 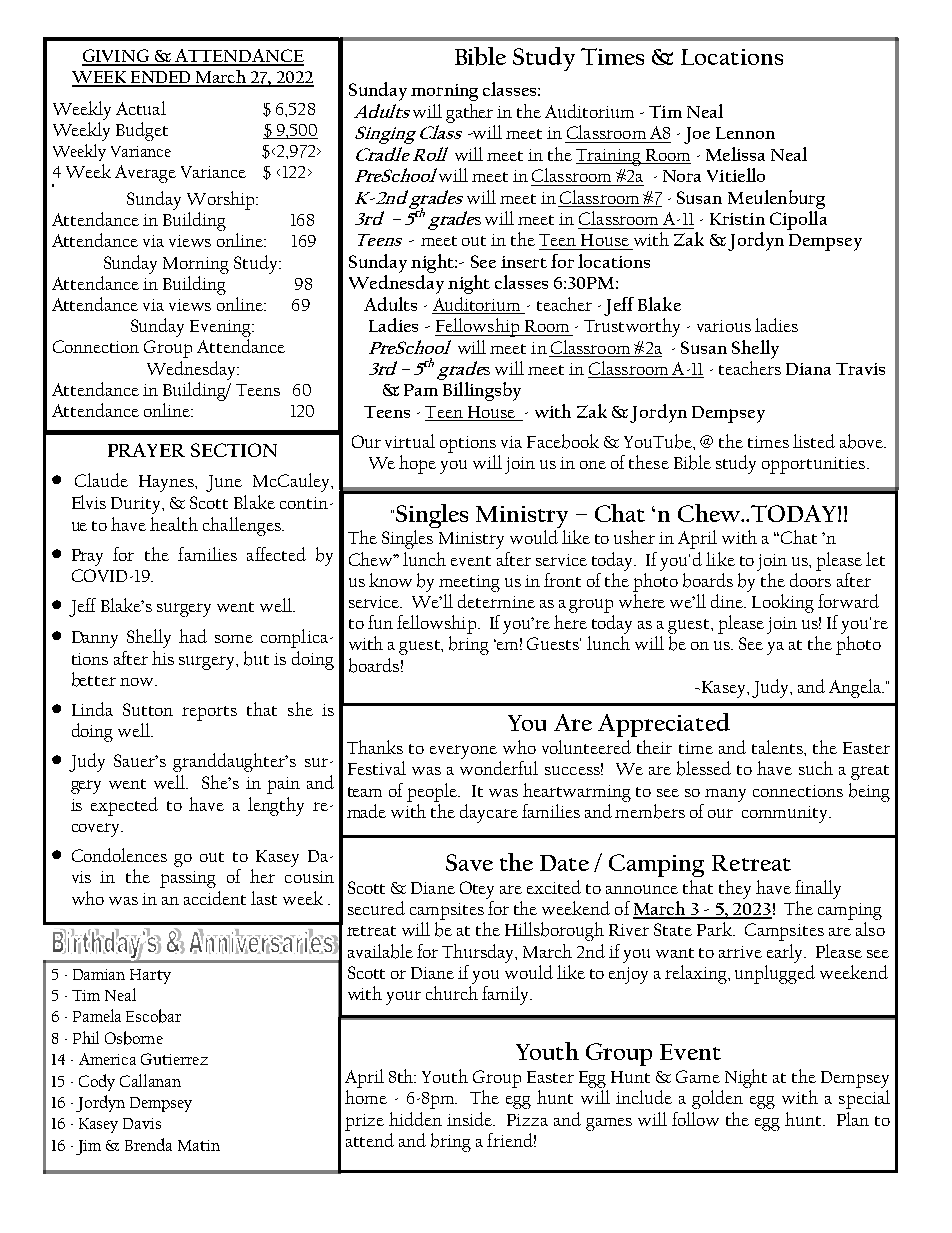 I want to click on Davis, so click(x=142, y=1123).
